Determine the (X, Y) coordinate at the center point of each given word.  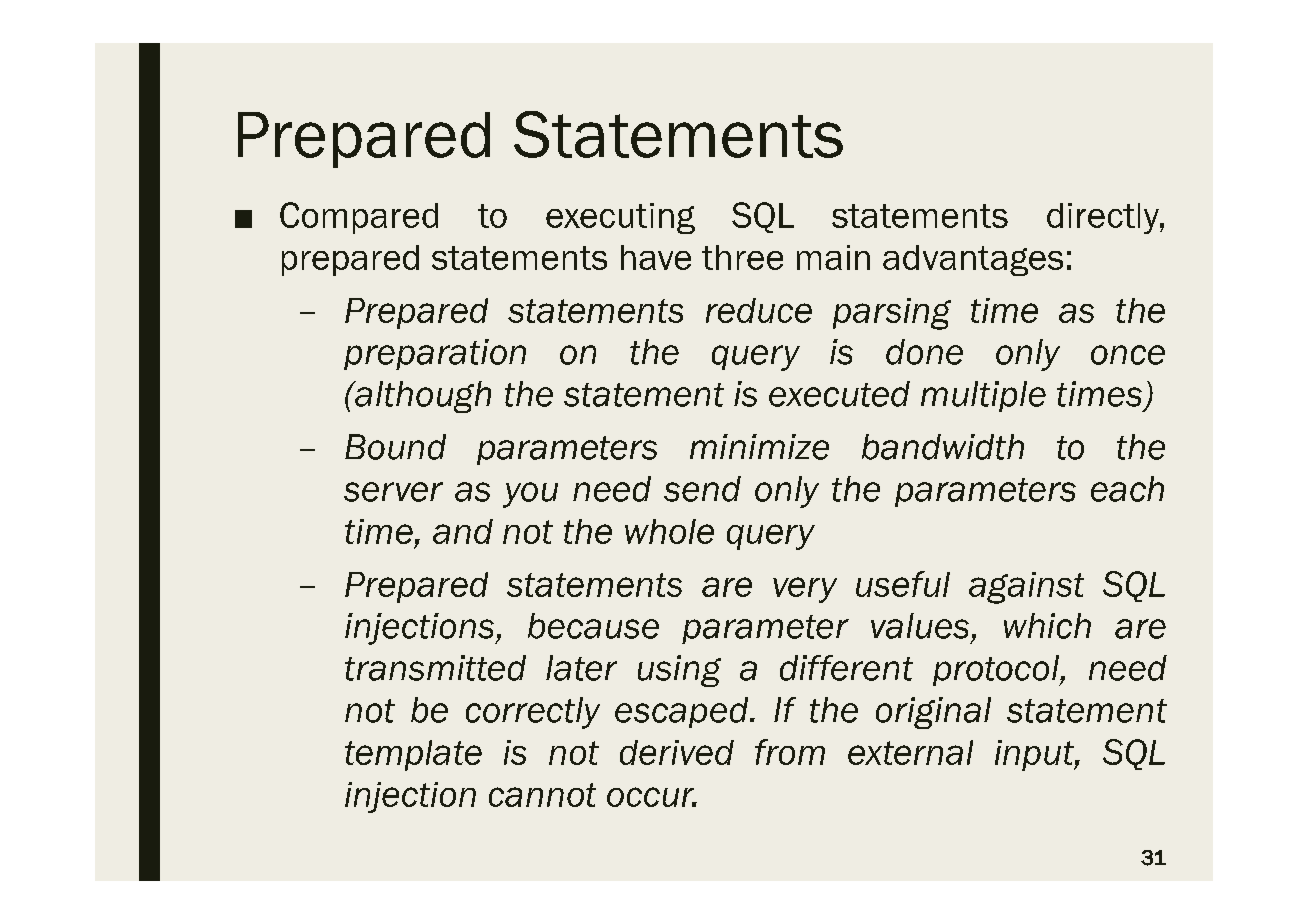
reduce (759, 310)
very (805, 590)
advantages (973, 260)
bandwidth (943, 447)
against (1026, 588)
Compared (359, 218)
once (1128, 355)
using (679, 671)
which (1047, 626)
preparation (435, 354)
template (413, 755)
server (393, 492)
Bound (395, 447)
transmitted (435, 668)
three (742, 257)
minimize (759, 447)
